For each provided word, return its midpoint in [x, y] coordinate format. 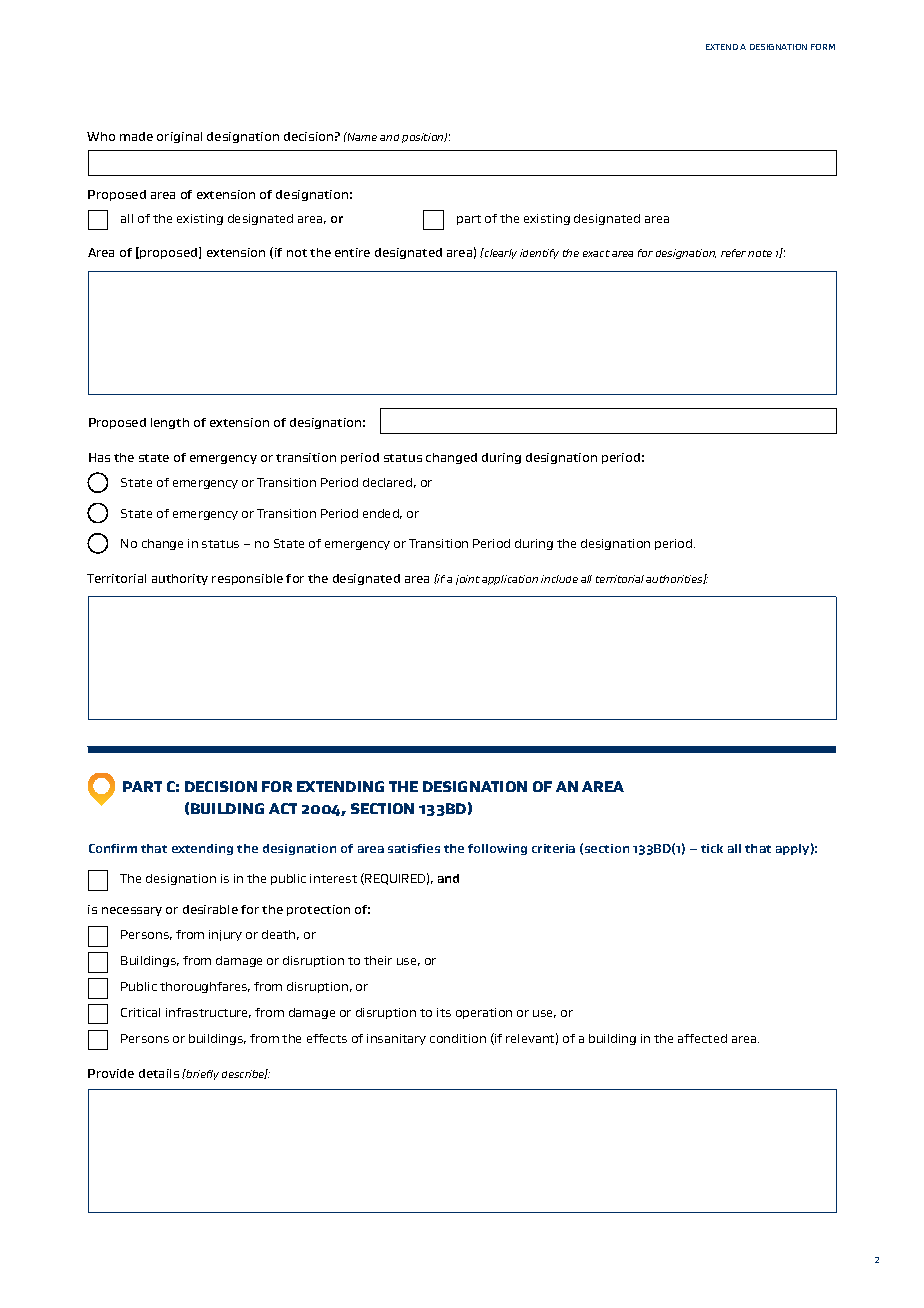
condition [458, 1038]
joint [468, 580]
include [559, 579]
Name [361, 136]
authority [180, 579]
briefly [202, 1074]
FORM [823, 47]
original [179, 137]
